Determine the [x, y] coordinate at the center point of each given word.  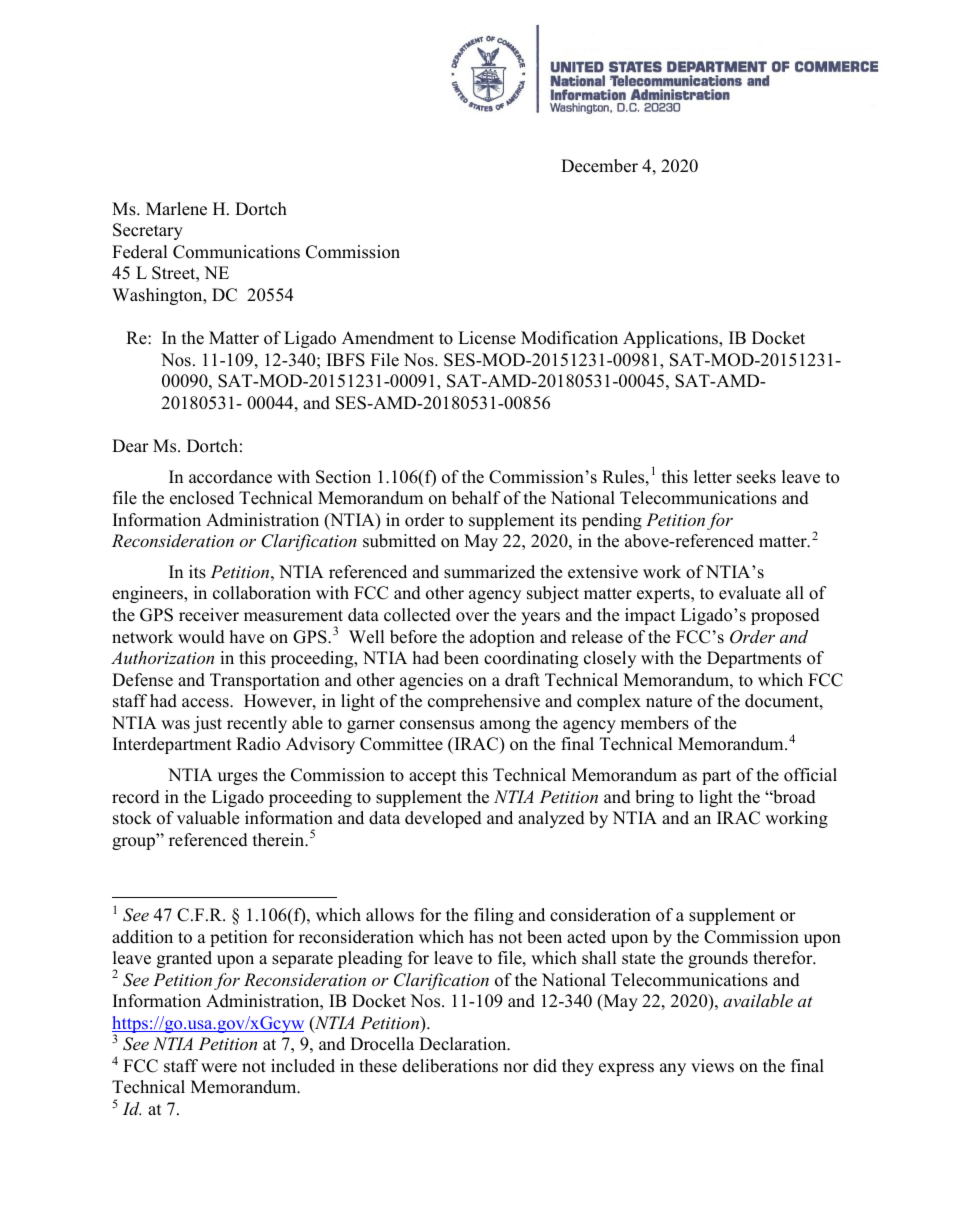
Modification [569, 338]
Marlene [176, 209]
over [472, 617]
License [487, 338]
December [599, 166]
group [133, 843]
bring [654, 798]
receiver [209, 615]
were [219, 1068]
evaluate [750, 593]
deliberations [450, 1066]
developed [443, 819]
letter [713, 477]
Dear [130, 446]
